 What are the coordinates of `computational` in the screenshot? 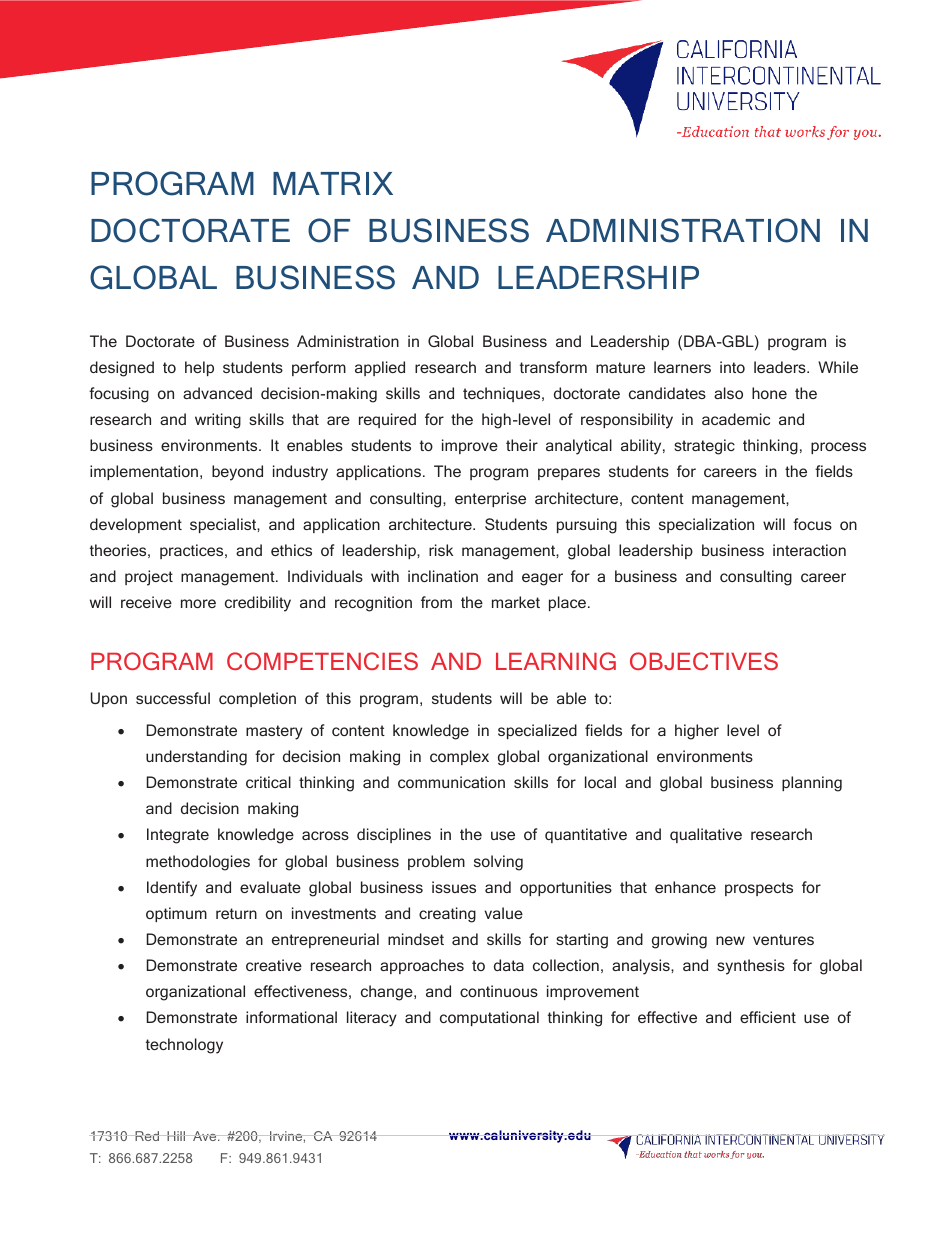 It's located at (489, 1018).
